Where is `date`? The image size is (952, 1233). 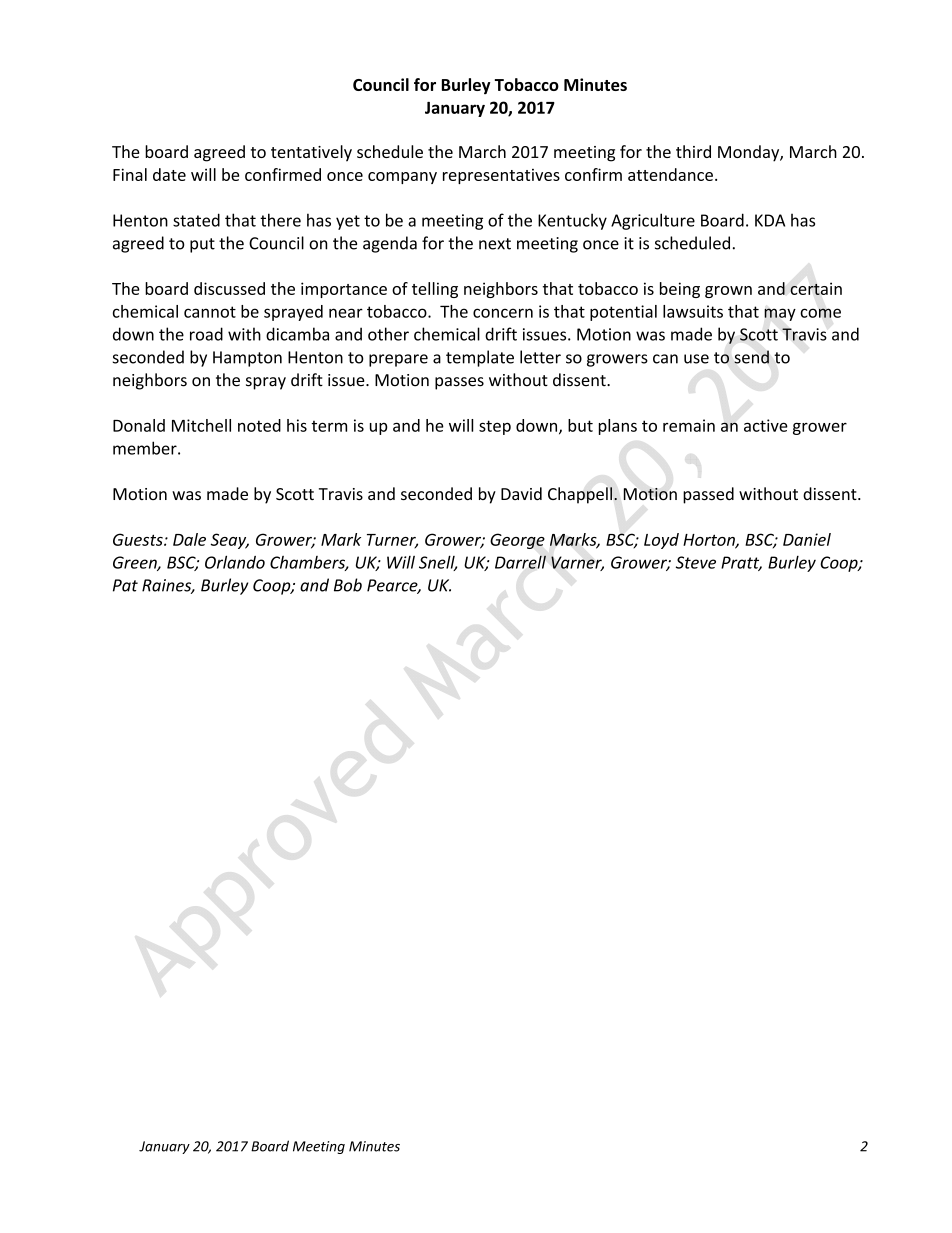
date is located at coordinates (169, 174).
